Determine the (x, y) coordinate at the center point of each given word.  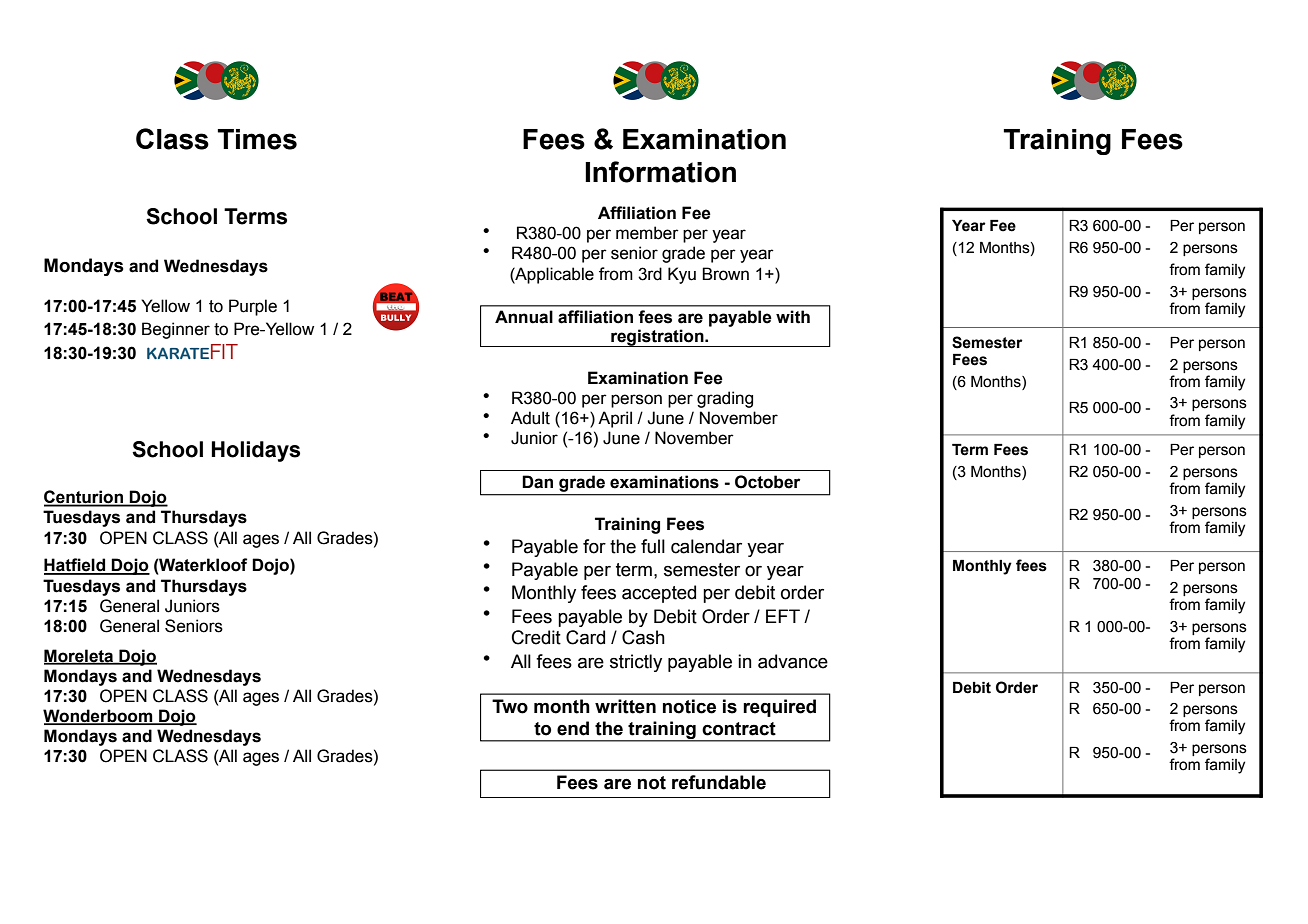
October (767, 482)
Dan (537, 482)
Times (257, 139)
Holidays (255, 451)
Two (510, 706)
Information (660, 172)
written (625, 706)
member (647, 233)
